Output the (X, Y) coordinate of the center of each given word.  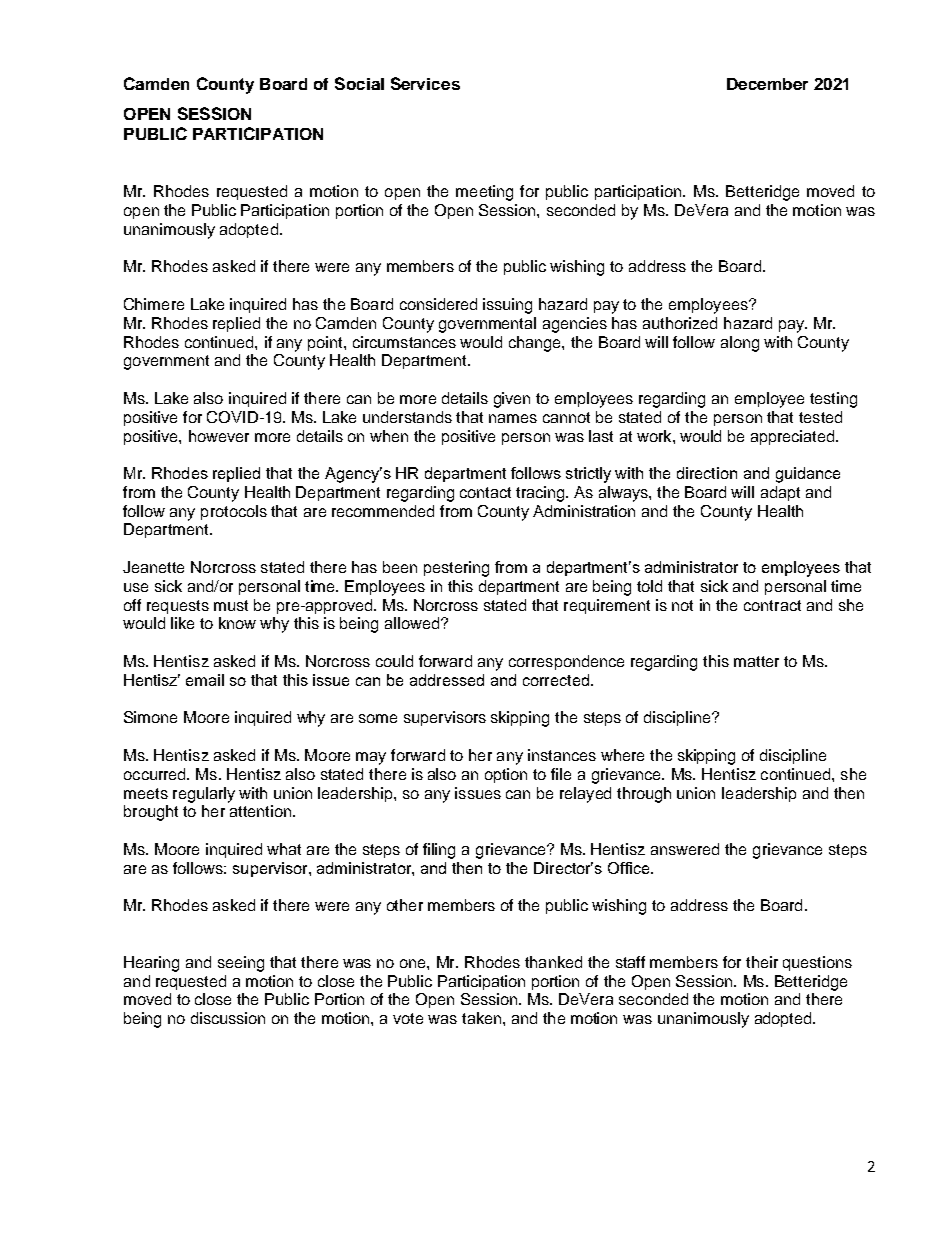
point (326, 343)
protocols (234, 512)
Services (425, 83)
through (644, 795)
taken (481, 1018)
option (506, 775)
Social (359, 83)
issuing (507, 306)
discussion (228, 1018)
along (740, 344)
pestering (456, 569)
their (762, 962)
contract (772, 605)
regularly (204, 795)
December (767, 84)
